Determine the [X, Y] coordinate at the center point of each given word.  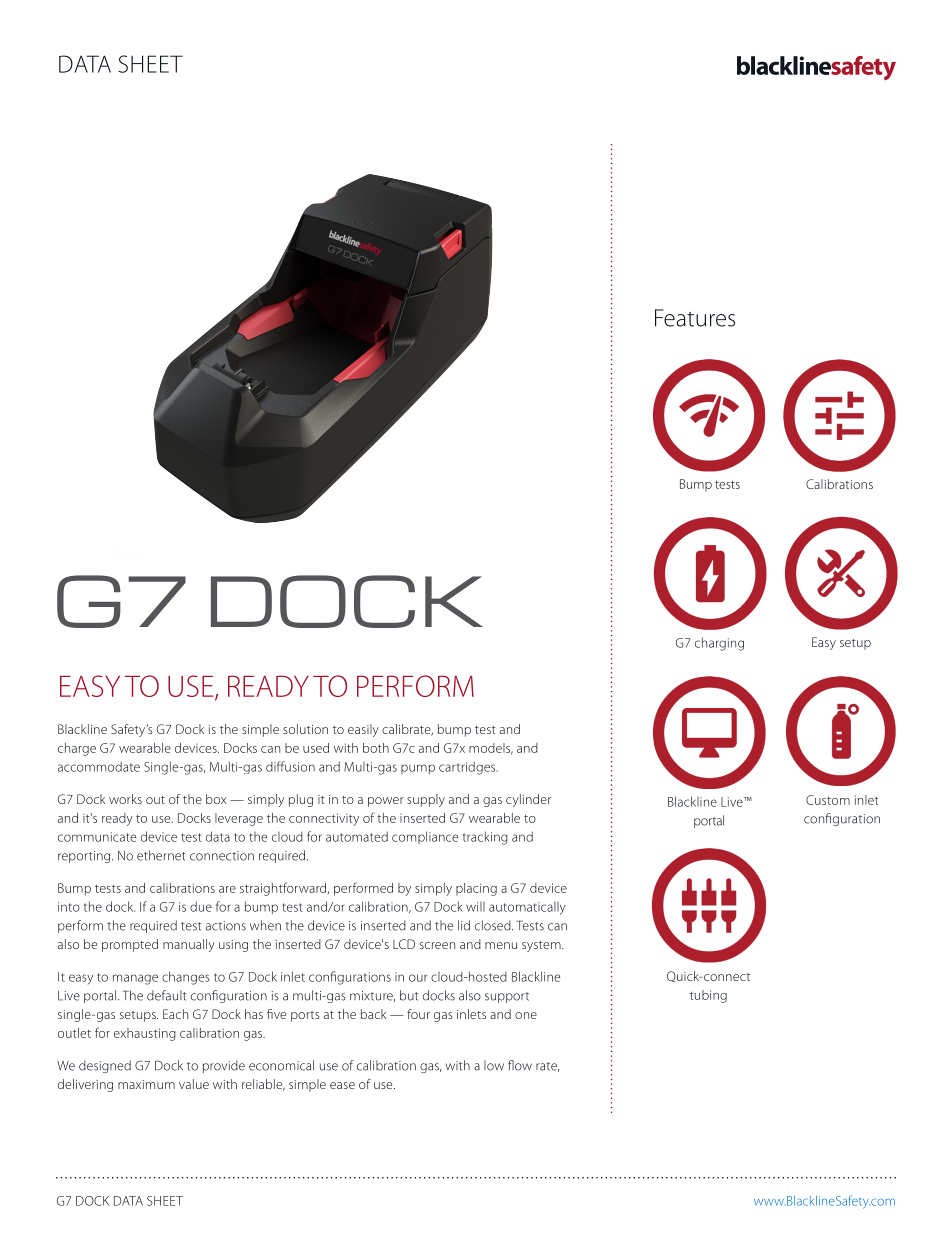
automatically [527, 908]
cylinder [528, 800]
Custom [828, 800]
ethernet [161, 855]
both [376, 748]
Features [695, 318]
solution [305, 729]
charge [77, 749]
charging [719, 644]
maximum [146, 1084]
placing [476, 889]
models [491, 749]
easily [363, 730]
